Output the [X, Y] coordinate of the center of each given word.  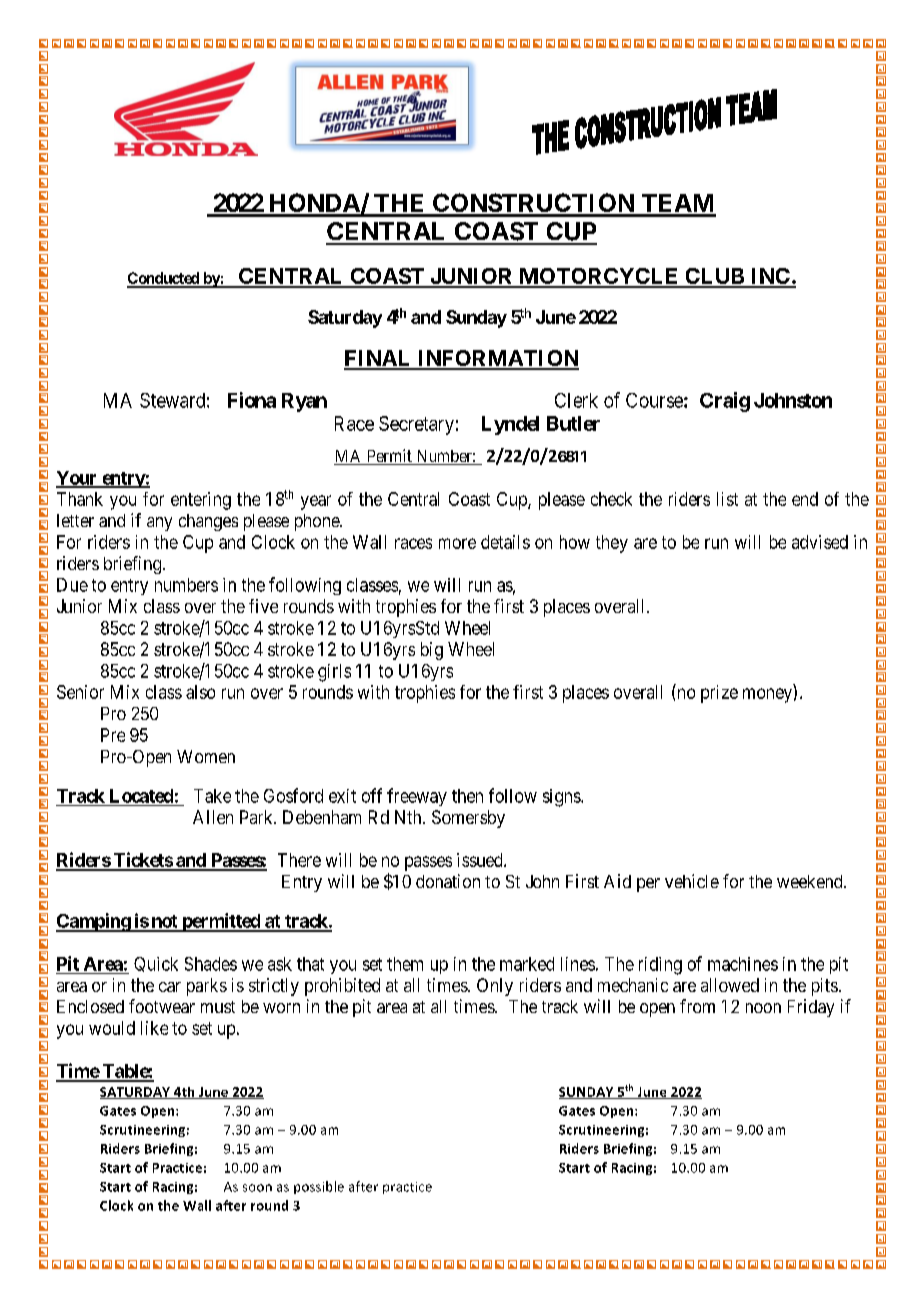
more [457, 543]
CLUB [714, 277]
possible [319, 1187]
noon [763, 1008]
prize [719, 694]
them [405, 964]
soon [257, 1188]
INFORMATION [497, 359]
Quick [156, 964]
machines [743, 964]
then [467, 796]
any [159, 524]
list [727, 499]
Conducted [164, 279]
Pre [113, 735]
